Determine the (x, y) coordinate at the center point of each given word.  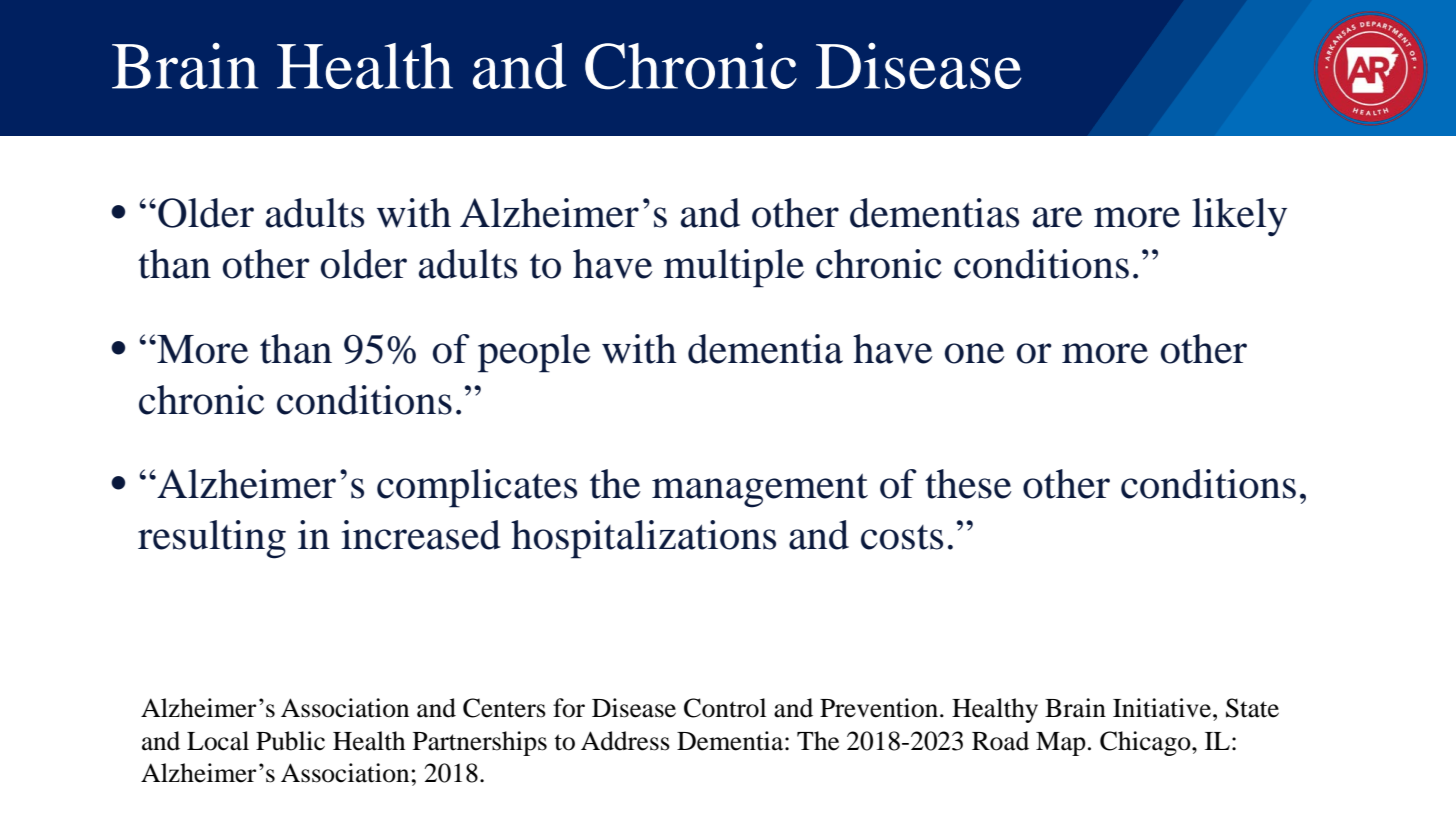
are (1058, 217)
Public (290, 741)
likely (1239, 217)
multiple (734, 268)
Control (725, 708)
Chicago (1146, 743)
